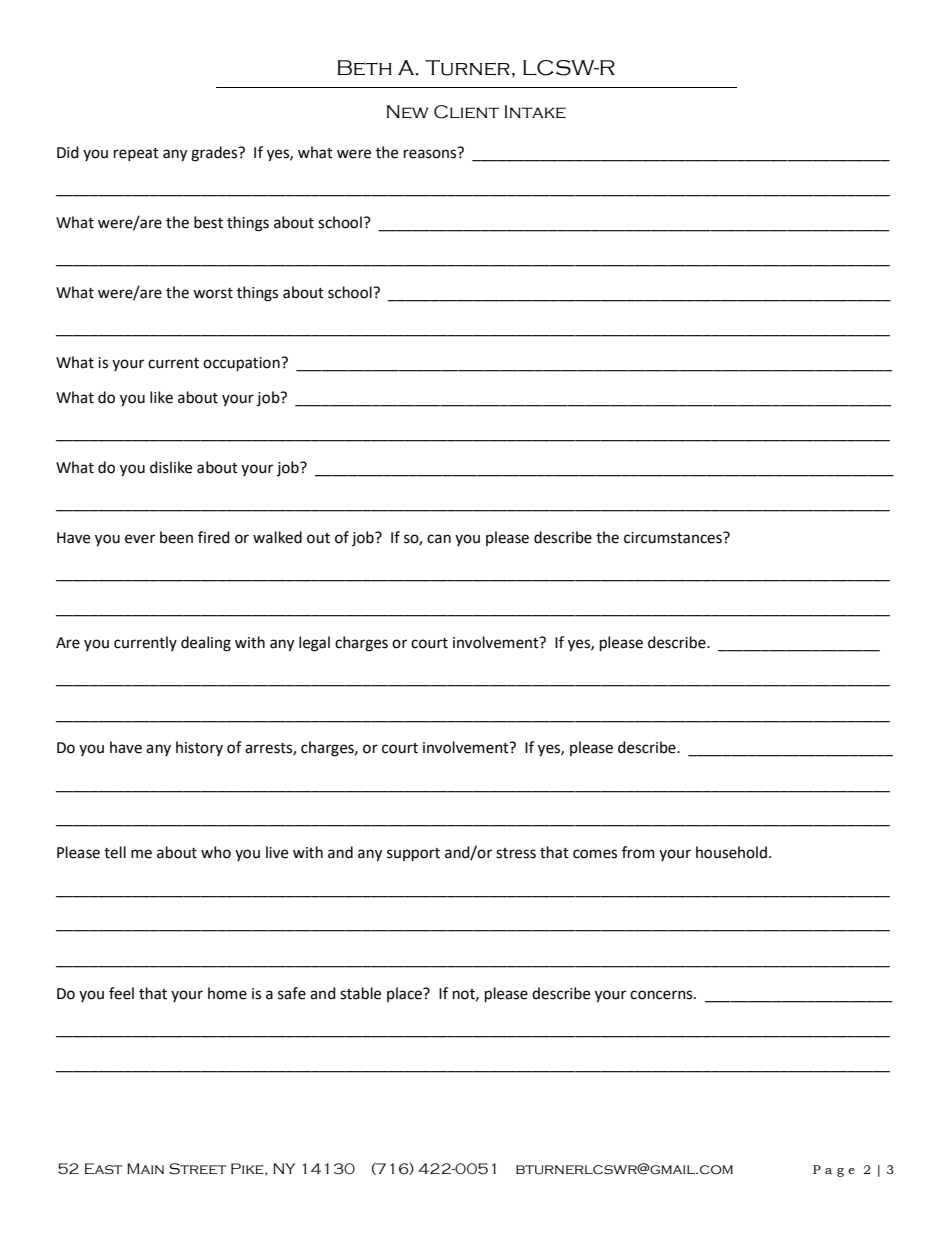 The height and width of the screenshot is (1233, 952). What do you see at coordinates (413, 854) in the screenshot?
I see `support` at bounding box center [413, 854].
